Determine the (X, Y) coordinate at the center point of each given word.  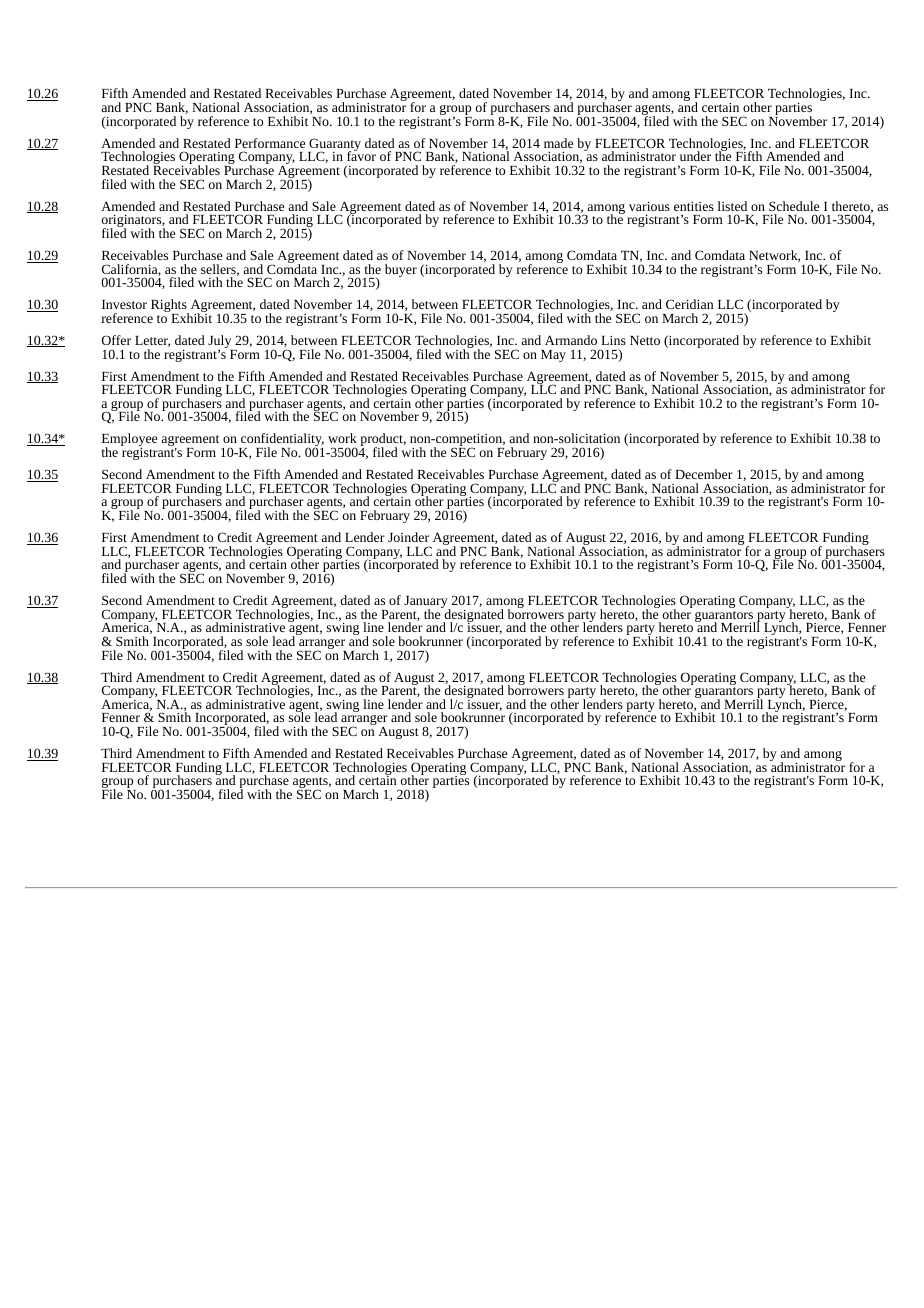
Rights (170, 307)
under (695, 156)
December (704, 474)
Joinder (408, 537)
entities (694, 206)
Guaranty (334, 146)
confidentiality (281, 441)
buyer (401, 270)
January (427, 603)
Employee (129, 441)
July (221, 343)
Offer (116, 340)
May (553, 356)
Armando (571, 340)
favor (361, 155)
